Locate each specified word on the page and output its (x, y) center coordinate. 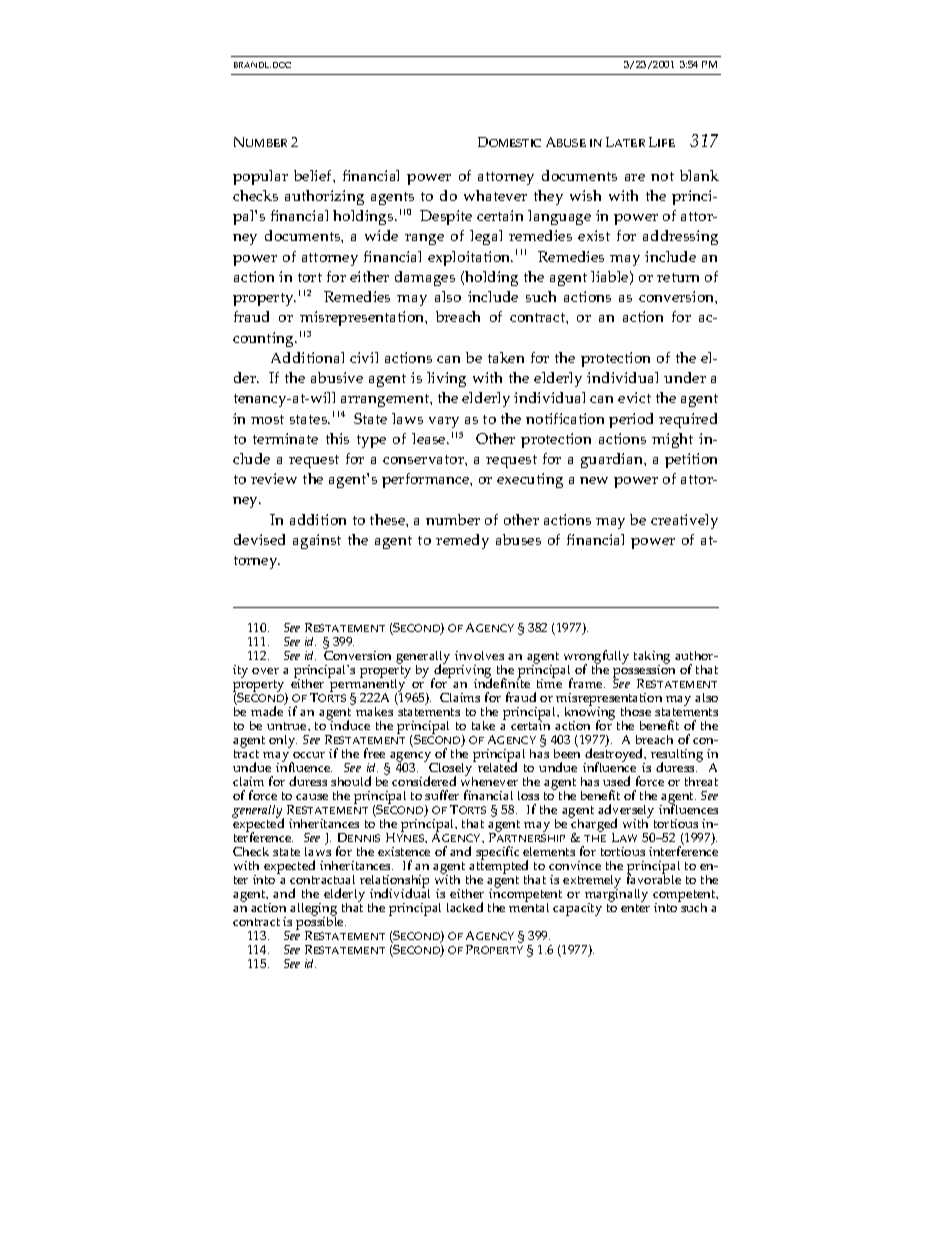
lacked (465, 907)
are (635, 177)
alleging (313, 911)
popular (260, 177)
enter (635, 908)
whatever (495, 195)
